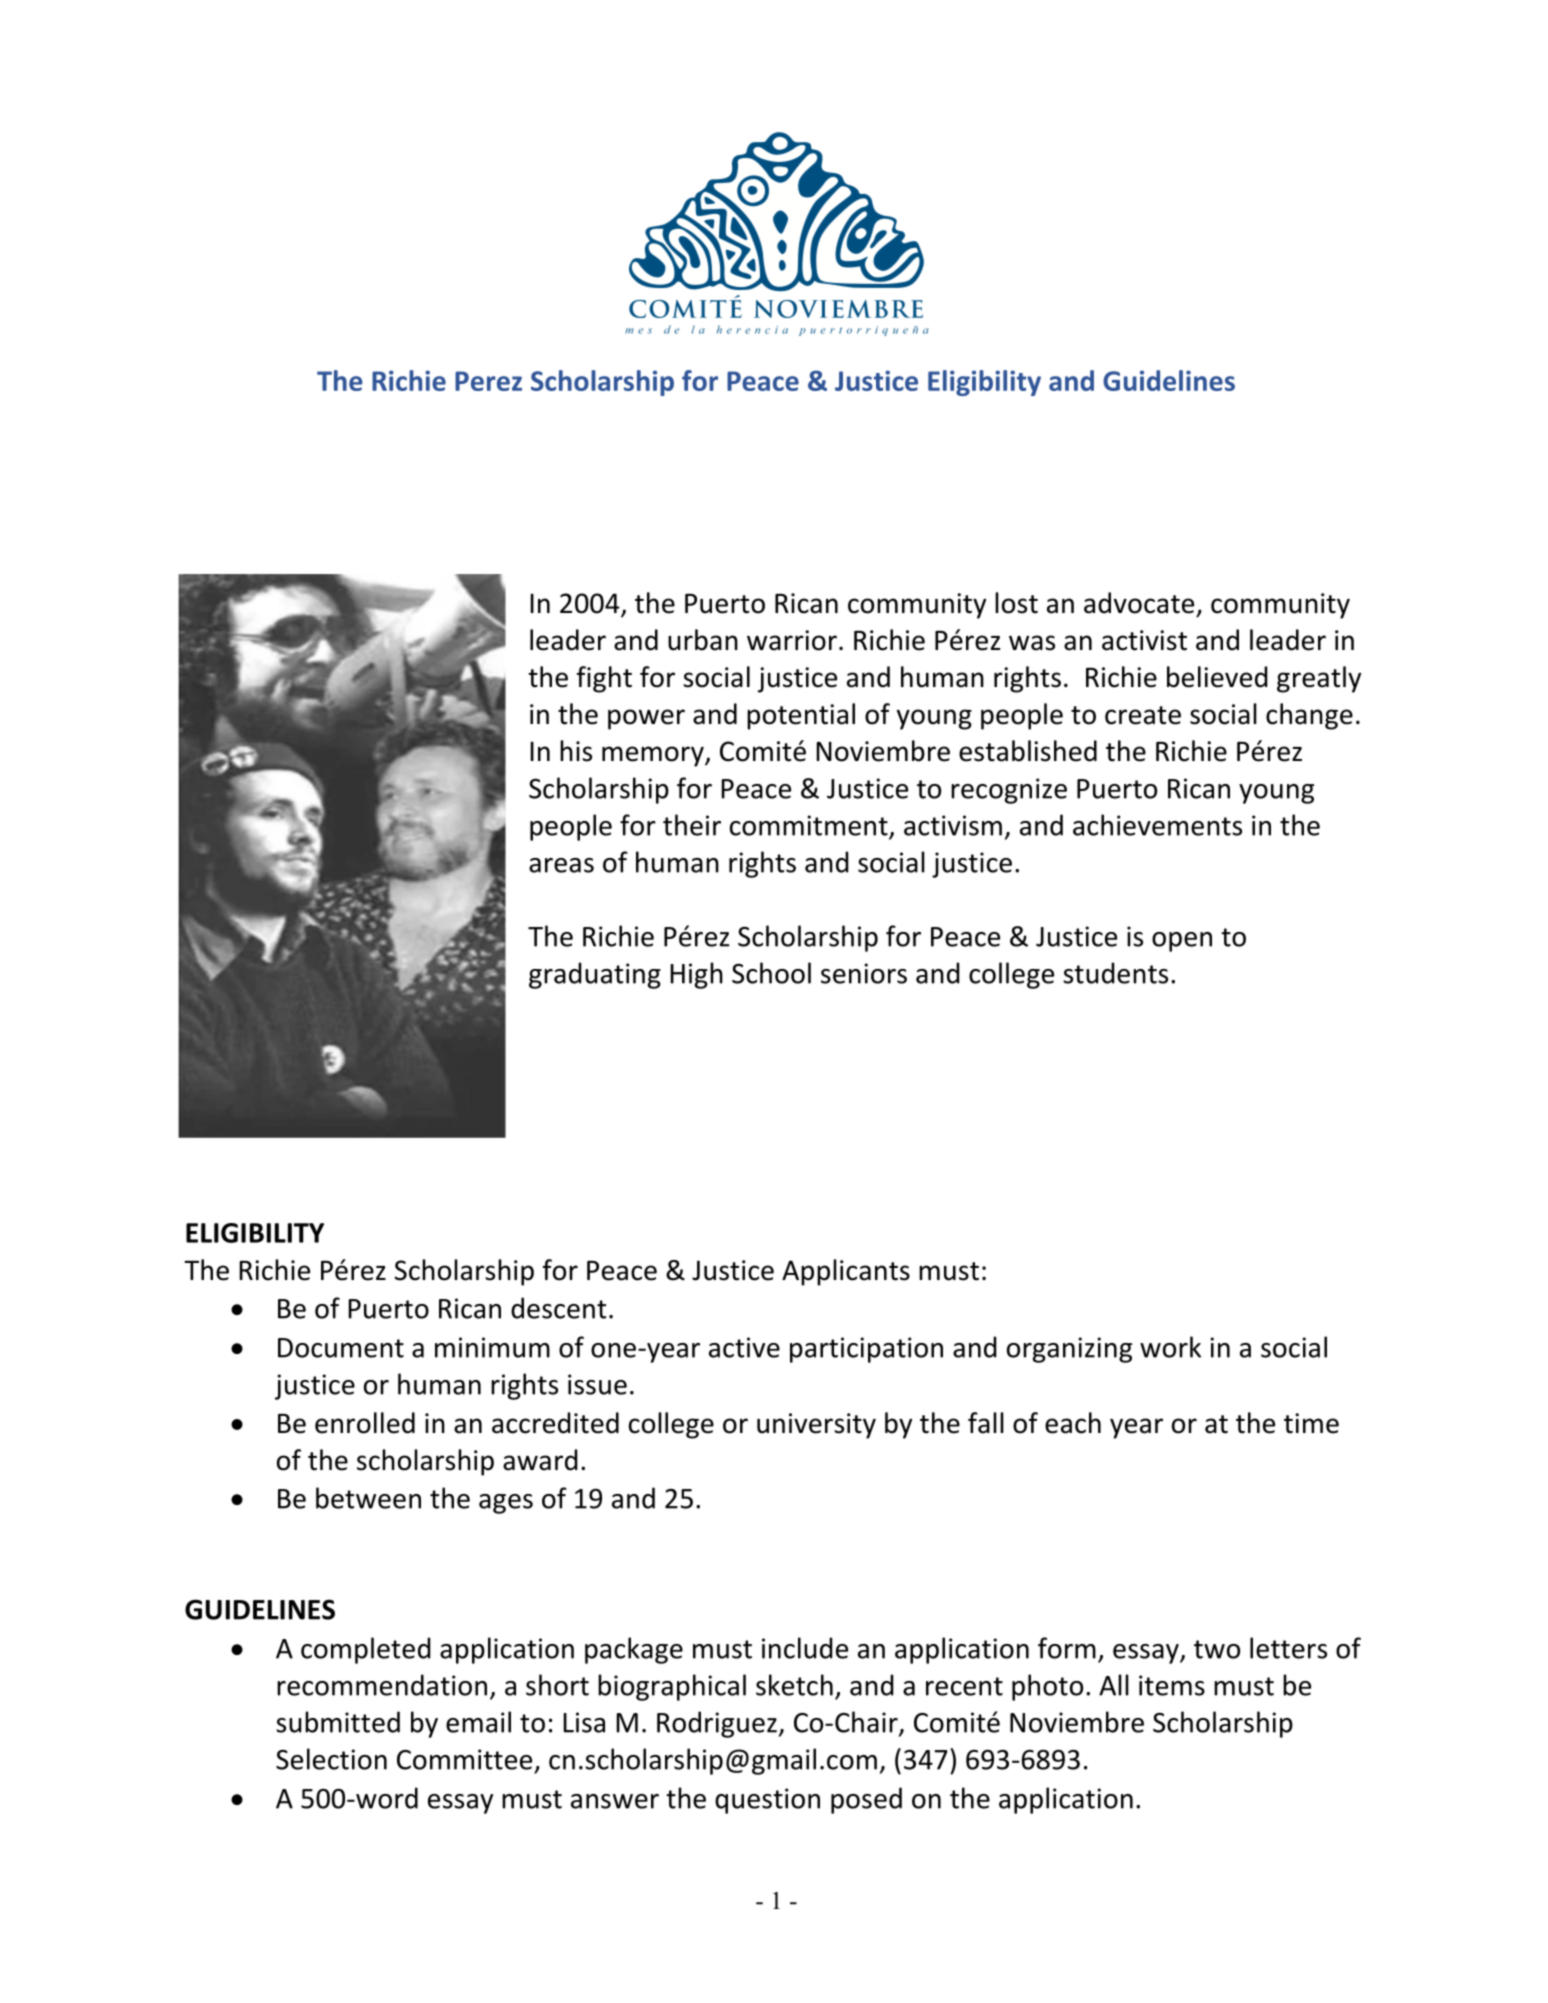 The image size is (1548, 2003). I want to click on potential, so click(801, 716).
